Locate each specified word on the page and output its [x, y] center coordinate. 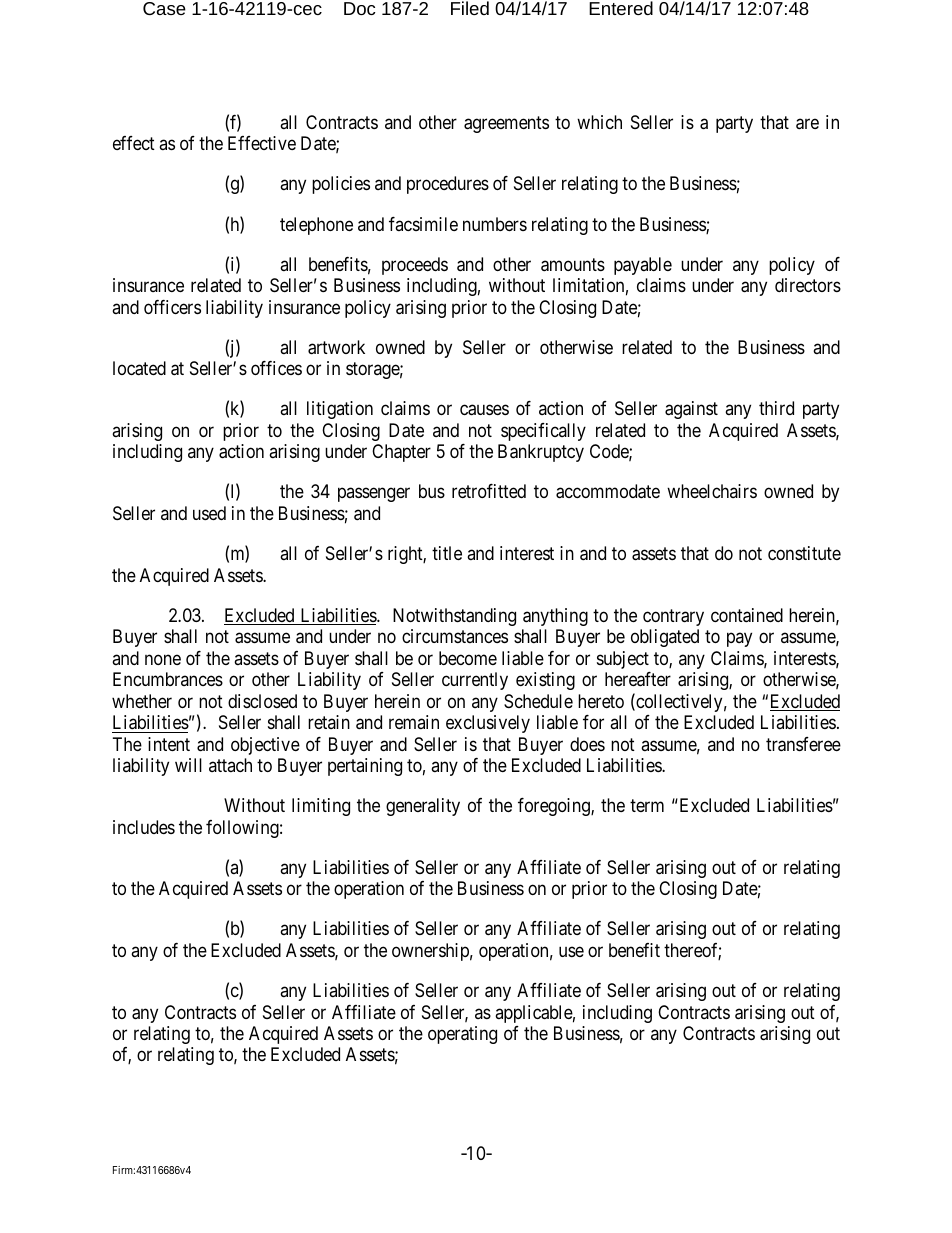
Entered [621, 8]
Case [164, 8]
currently [475, 681]
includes [144, 827]
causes [484, 410]
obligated [665, 638]
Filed [470, 8]
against [691, 410]
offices [276, 368]
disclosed [262, 701]
